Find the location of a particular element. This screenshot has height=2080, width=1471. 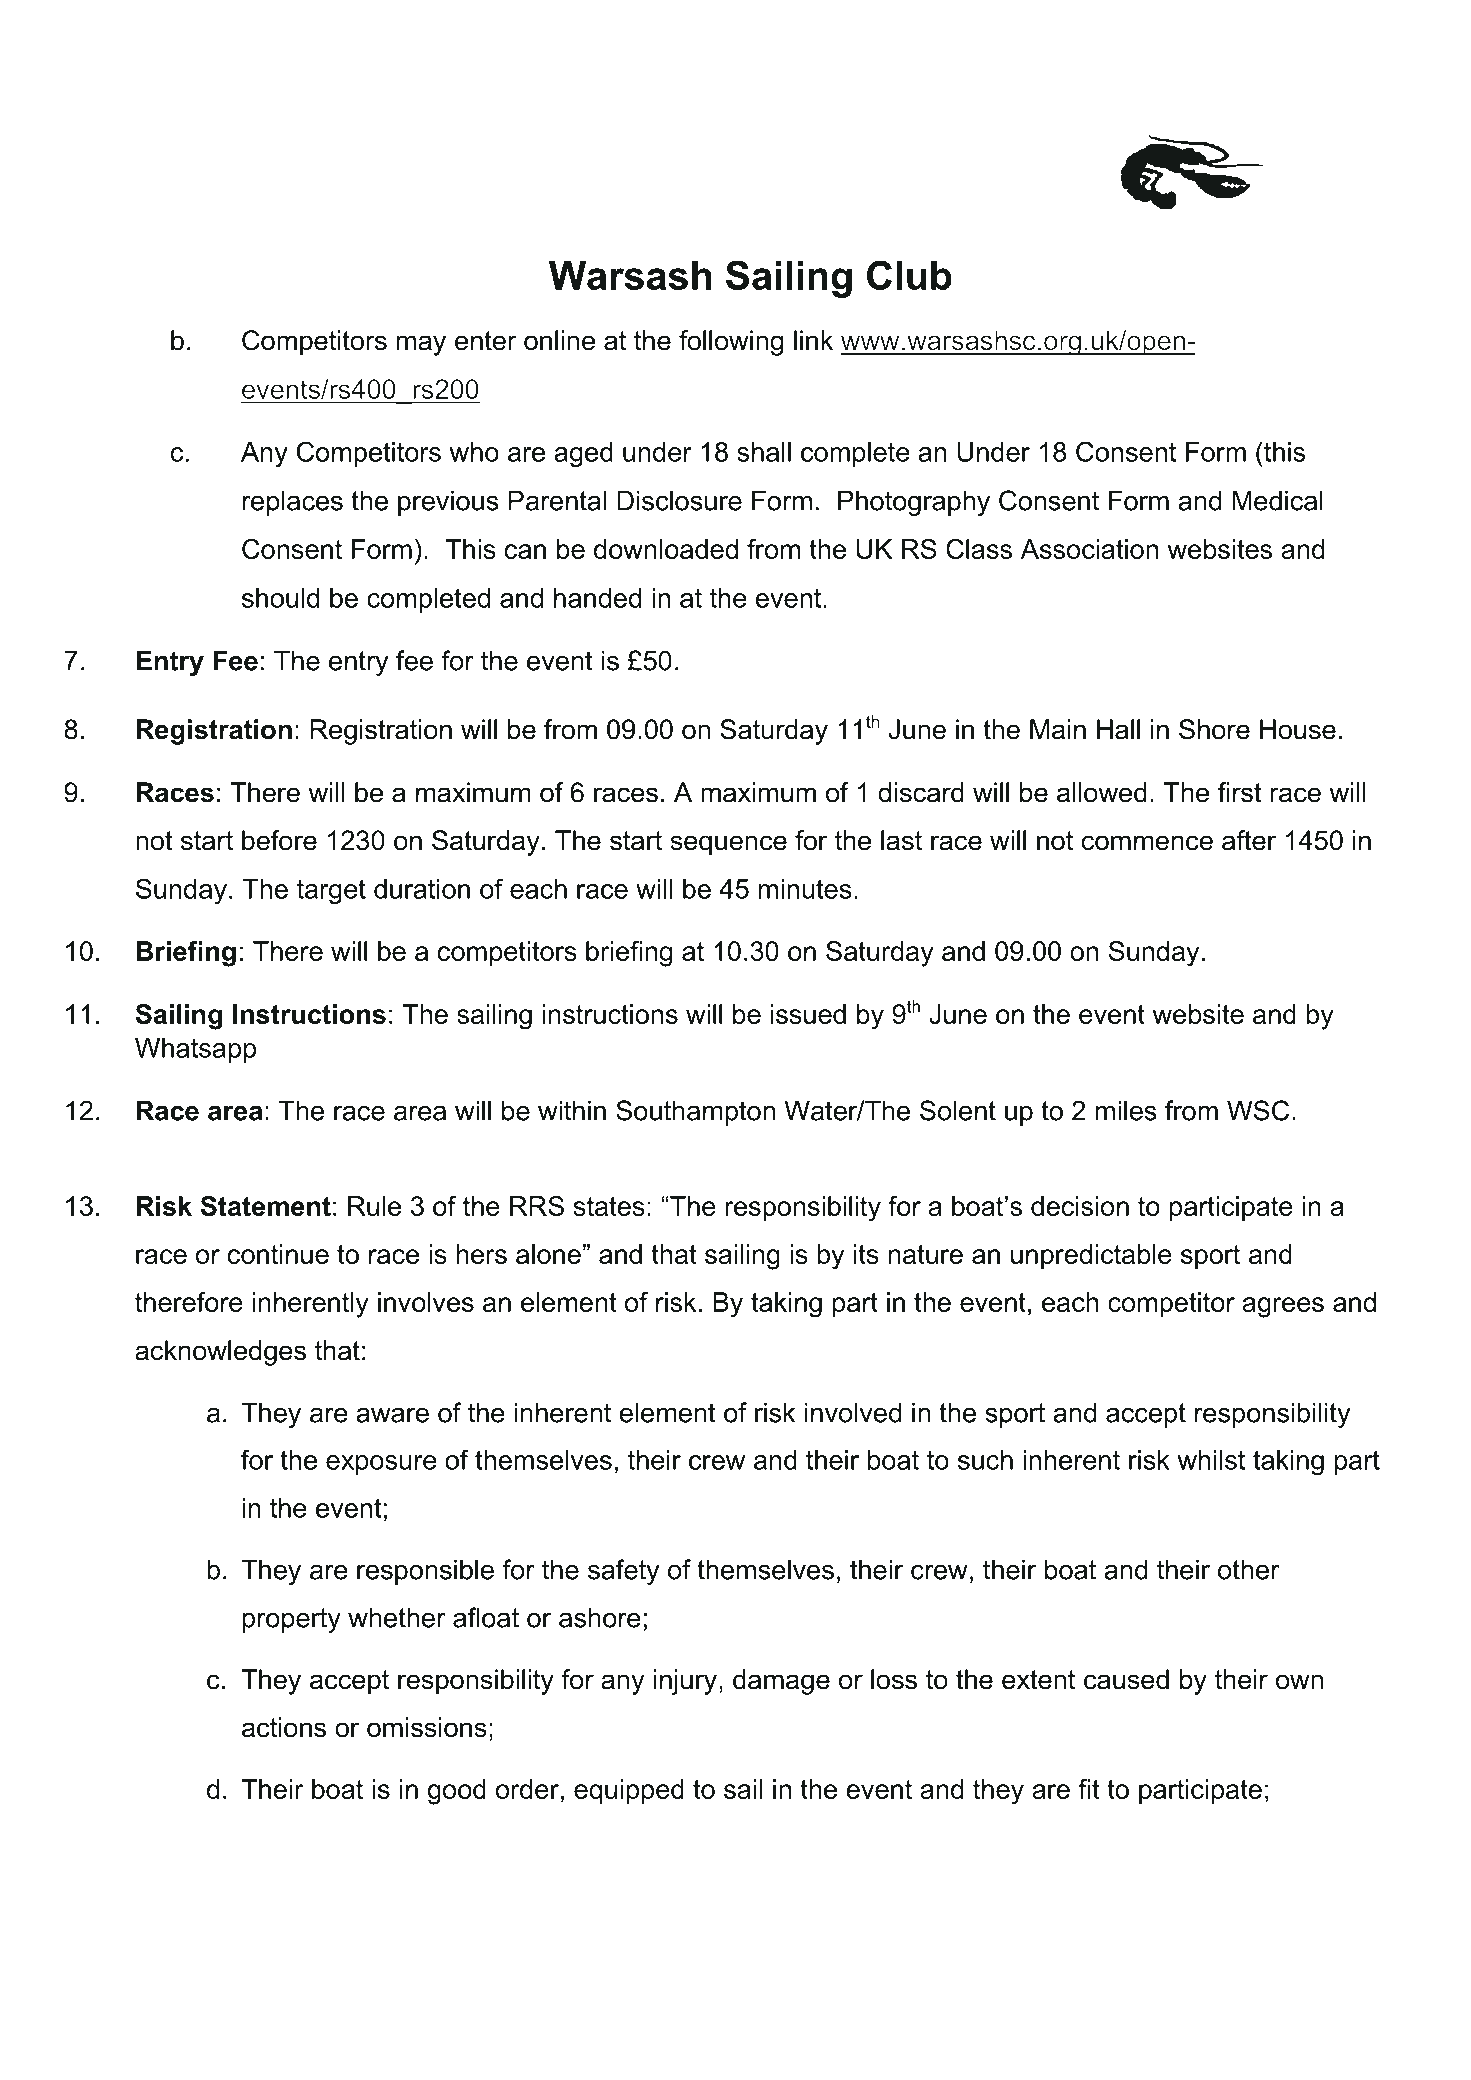

following is located at coordinates (731, 343).
